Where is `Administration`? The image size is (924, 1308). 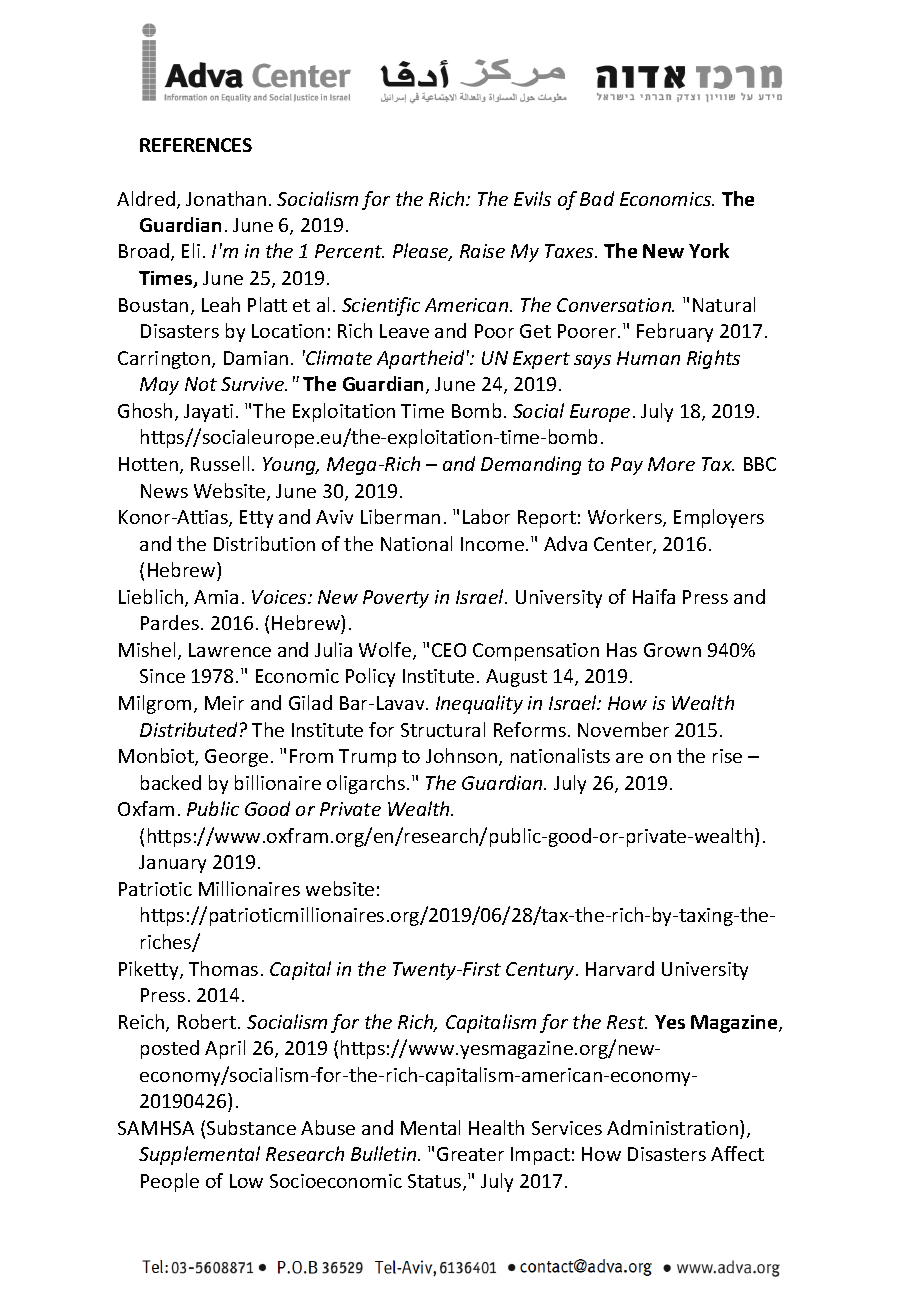
Administration is located at coordinates (672, 1127).
